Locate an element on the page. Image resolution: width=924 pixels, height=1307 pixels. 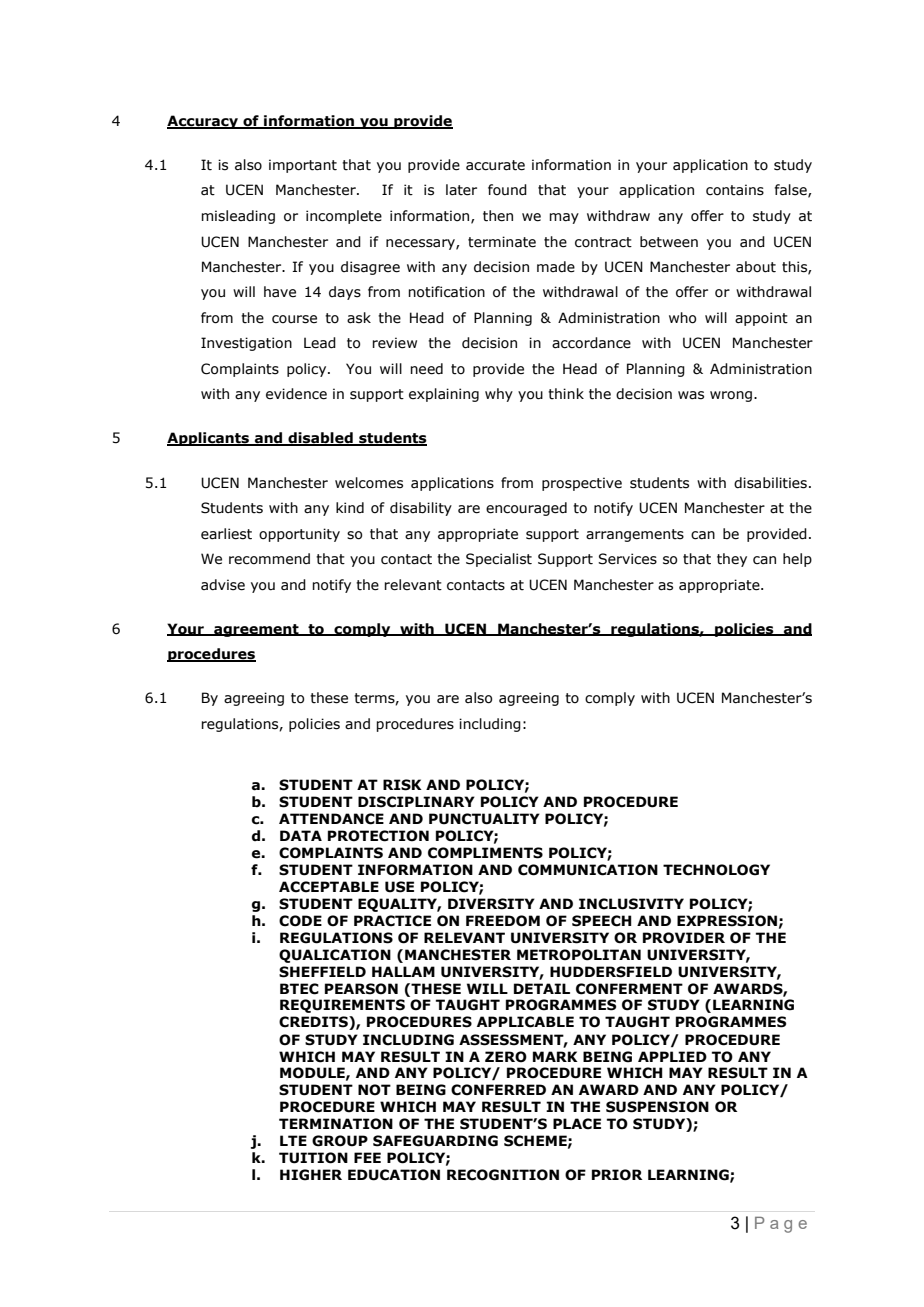
HIGHER is located at coordinates (311, 1175).
